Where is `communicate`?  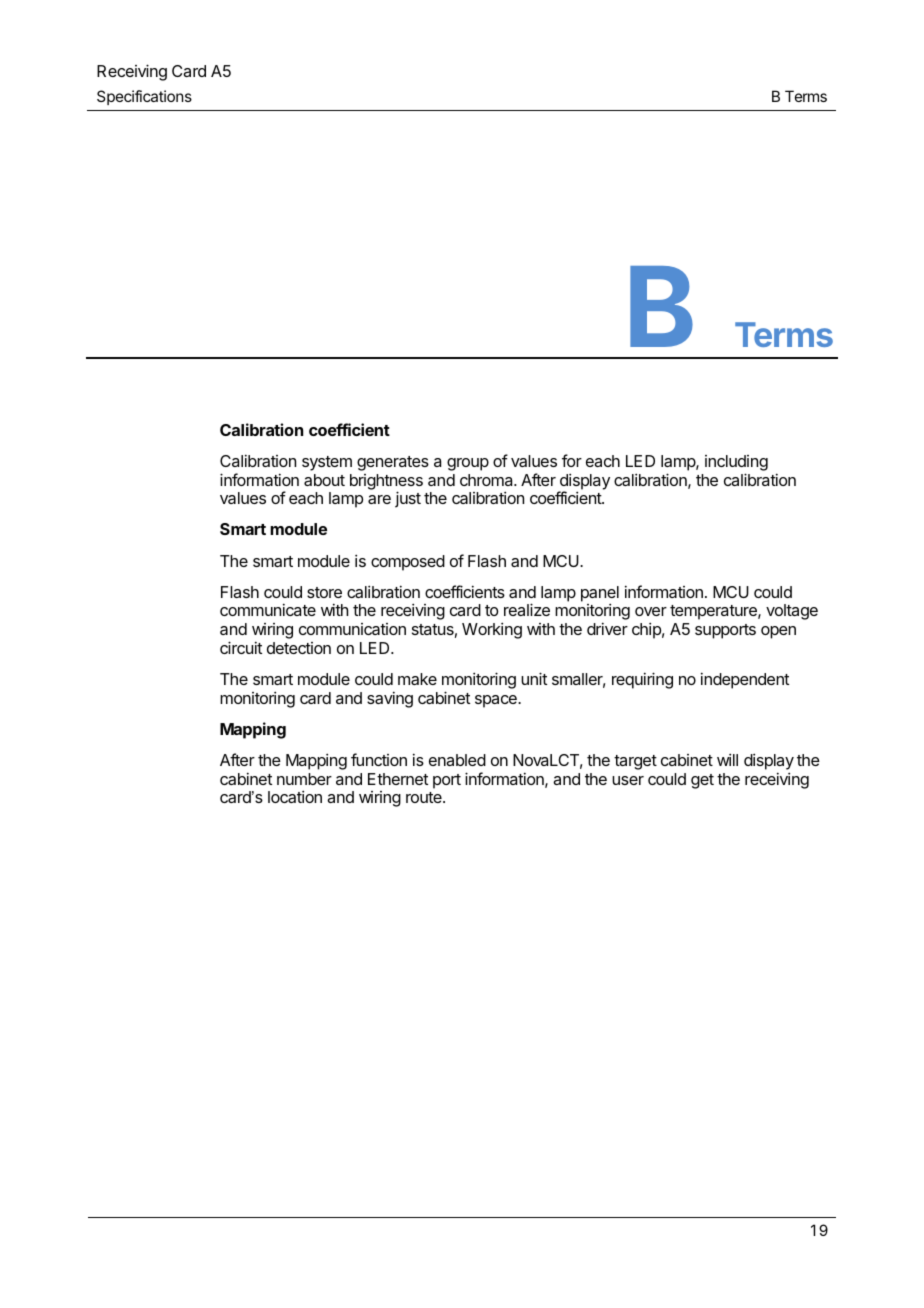 communicate is located at coordinates (268, 609).
